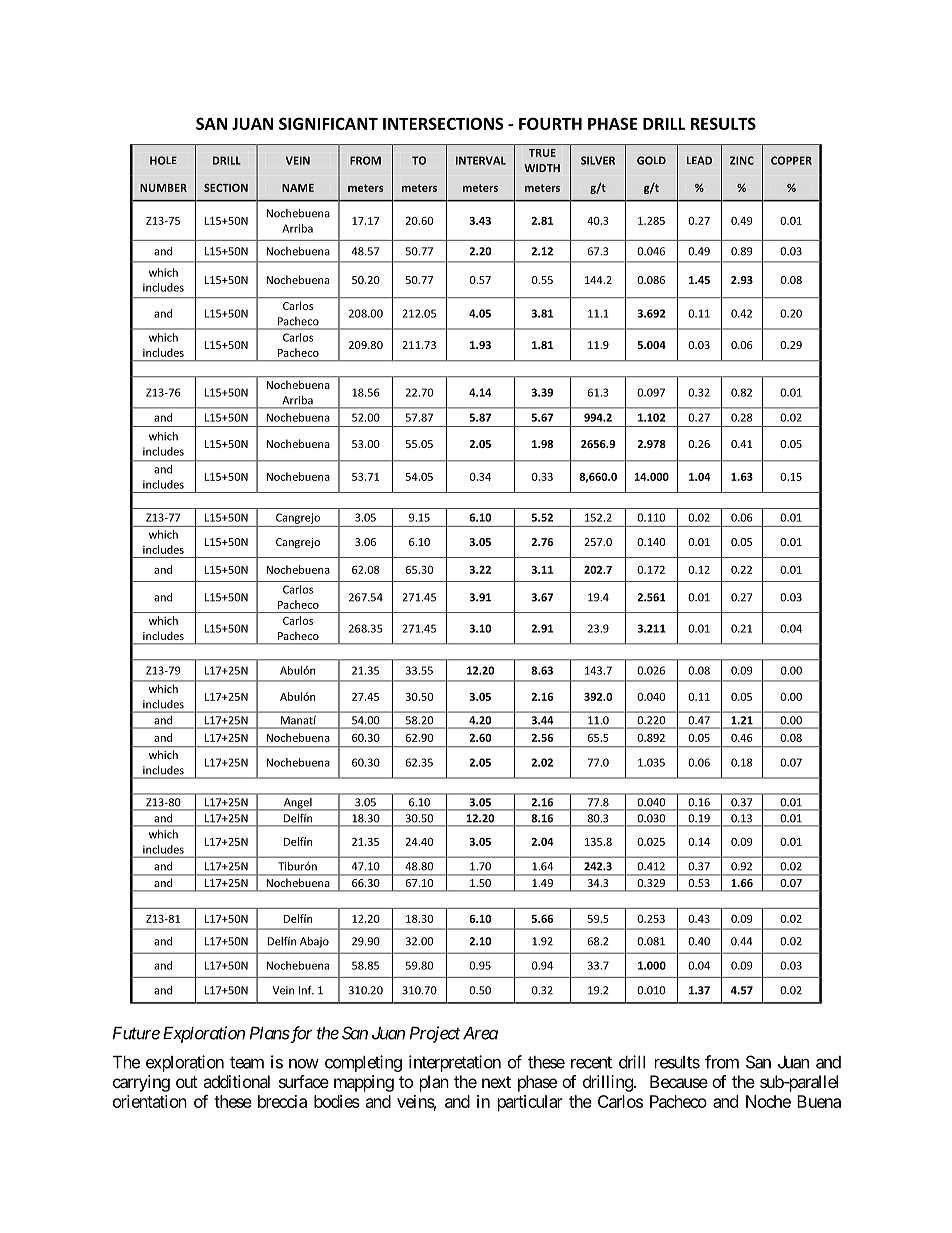  Describe the element at coordinates (163, 160) in the screenshot. I see `HOLE` at that location.
